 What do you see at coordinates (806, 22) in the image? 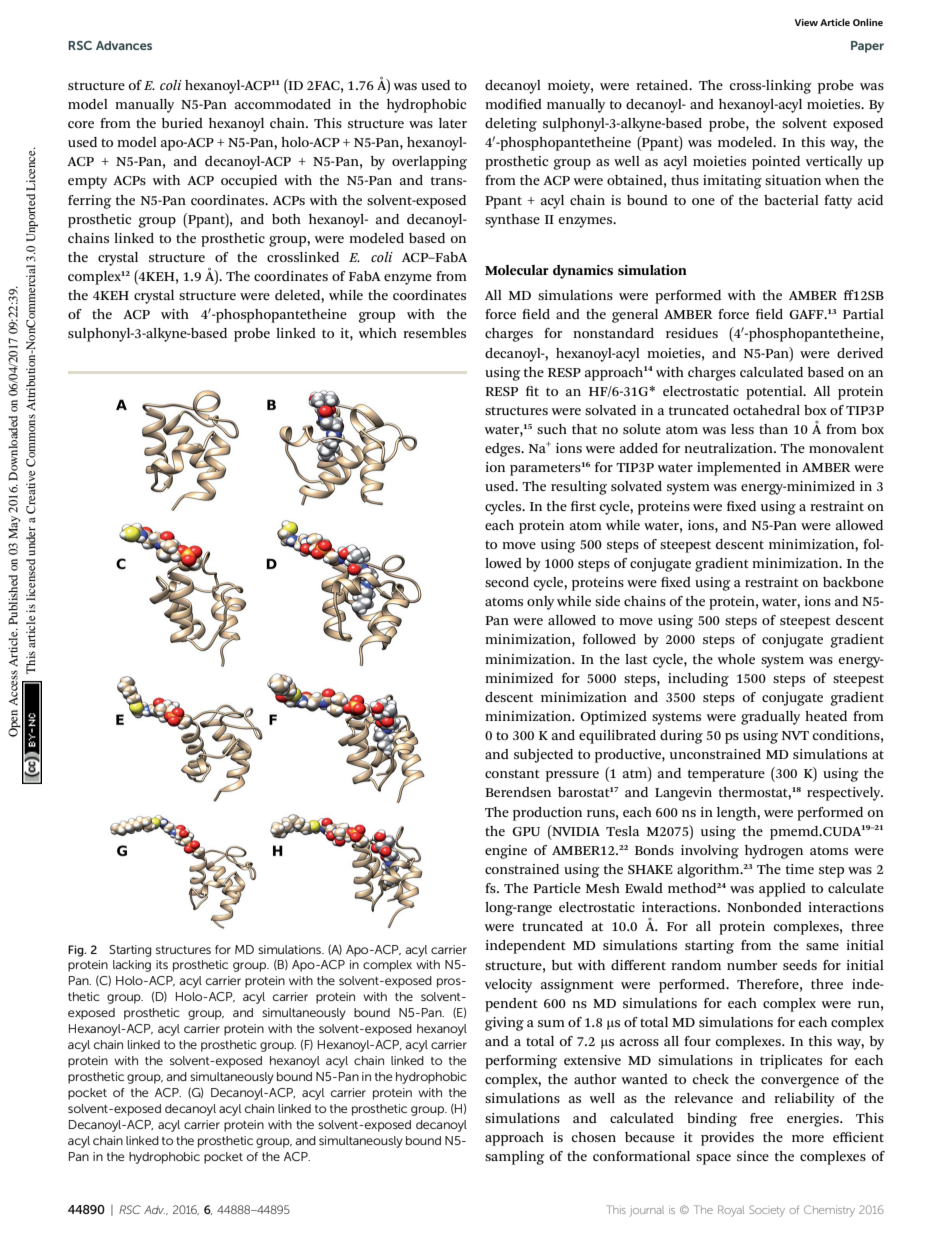
I see `View` at bounding box center [806, 22].
